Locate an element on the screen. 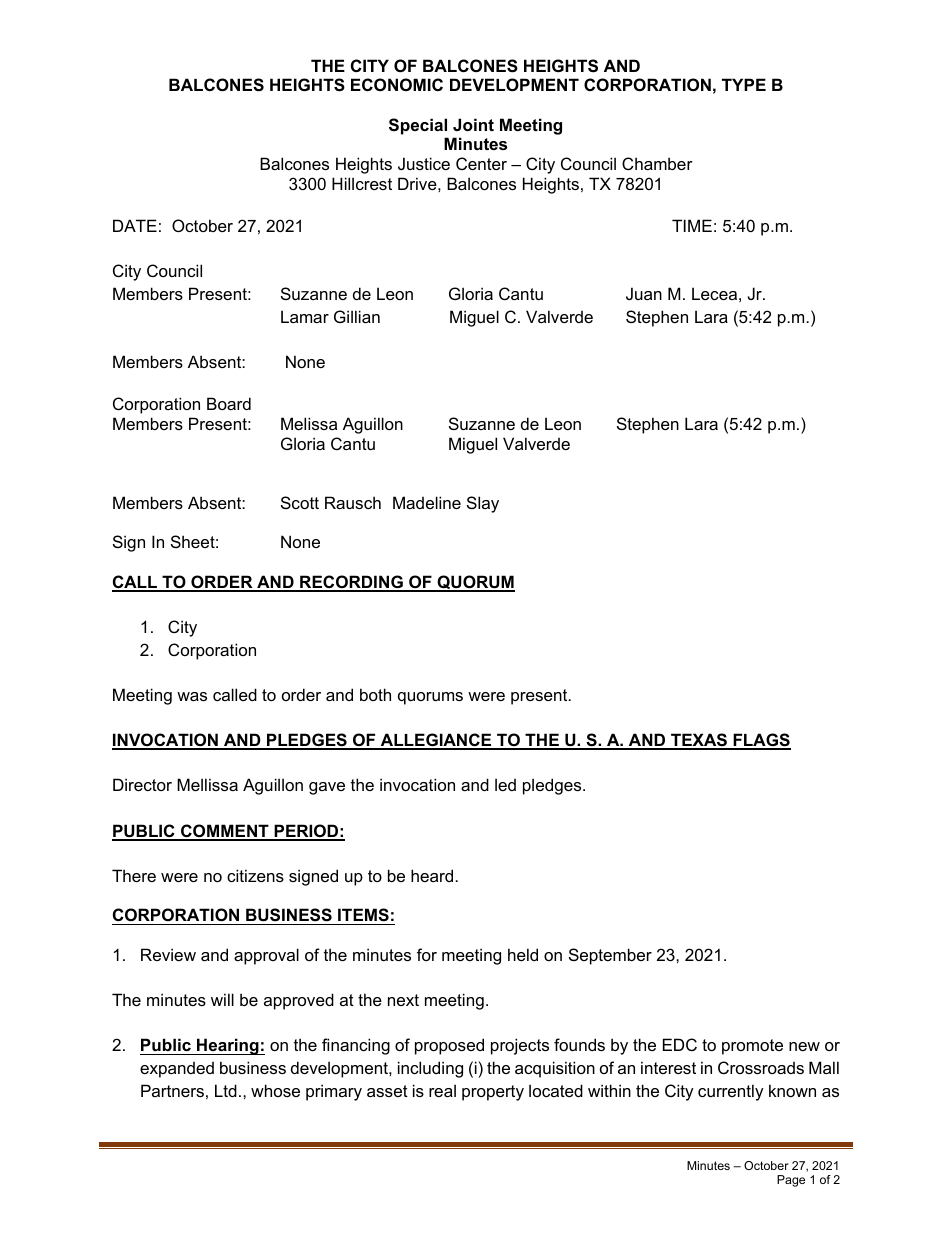 Image resolution: width=952 pixels, height=1233 pixels. property is located at coordinates (493, 1093).
